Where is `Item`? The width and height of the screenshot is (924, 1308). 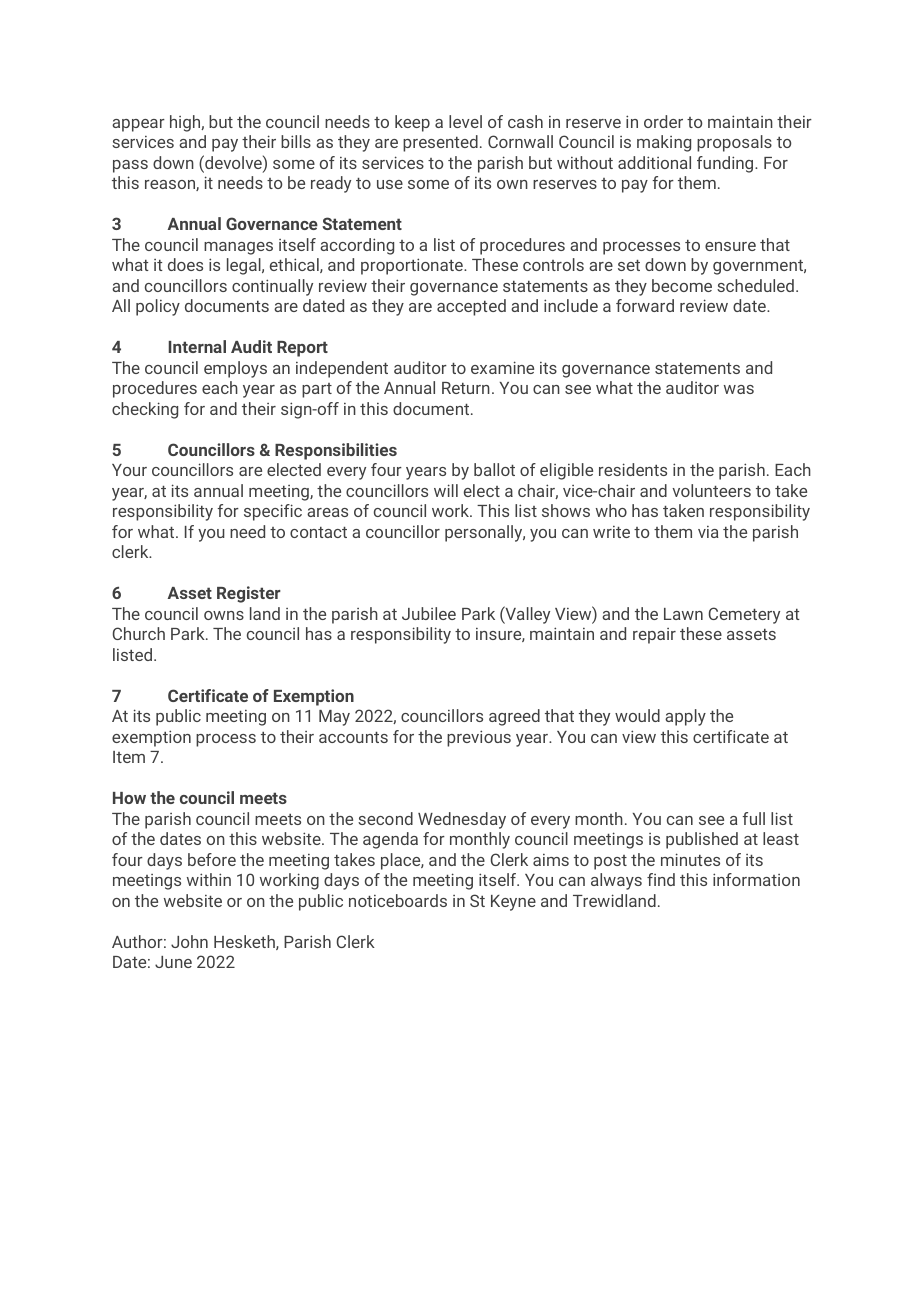
Item is located at coordinates (129, 757).
